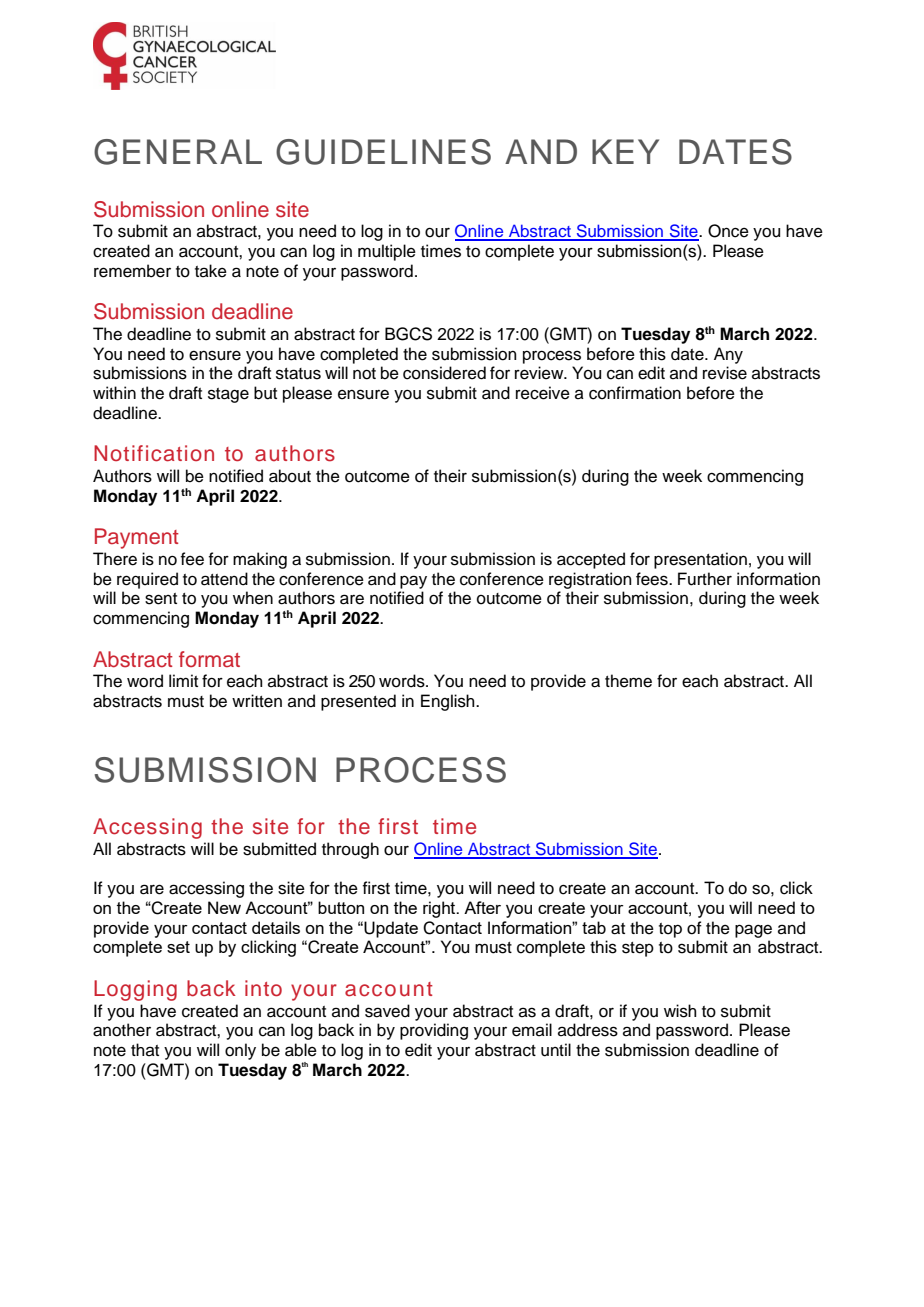 Image resolution: width=924 pixels, height=1307 pixels. I want to click on English, so click(449, 702).
